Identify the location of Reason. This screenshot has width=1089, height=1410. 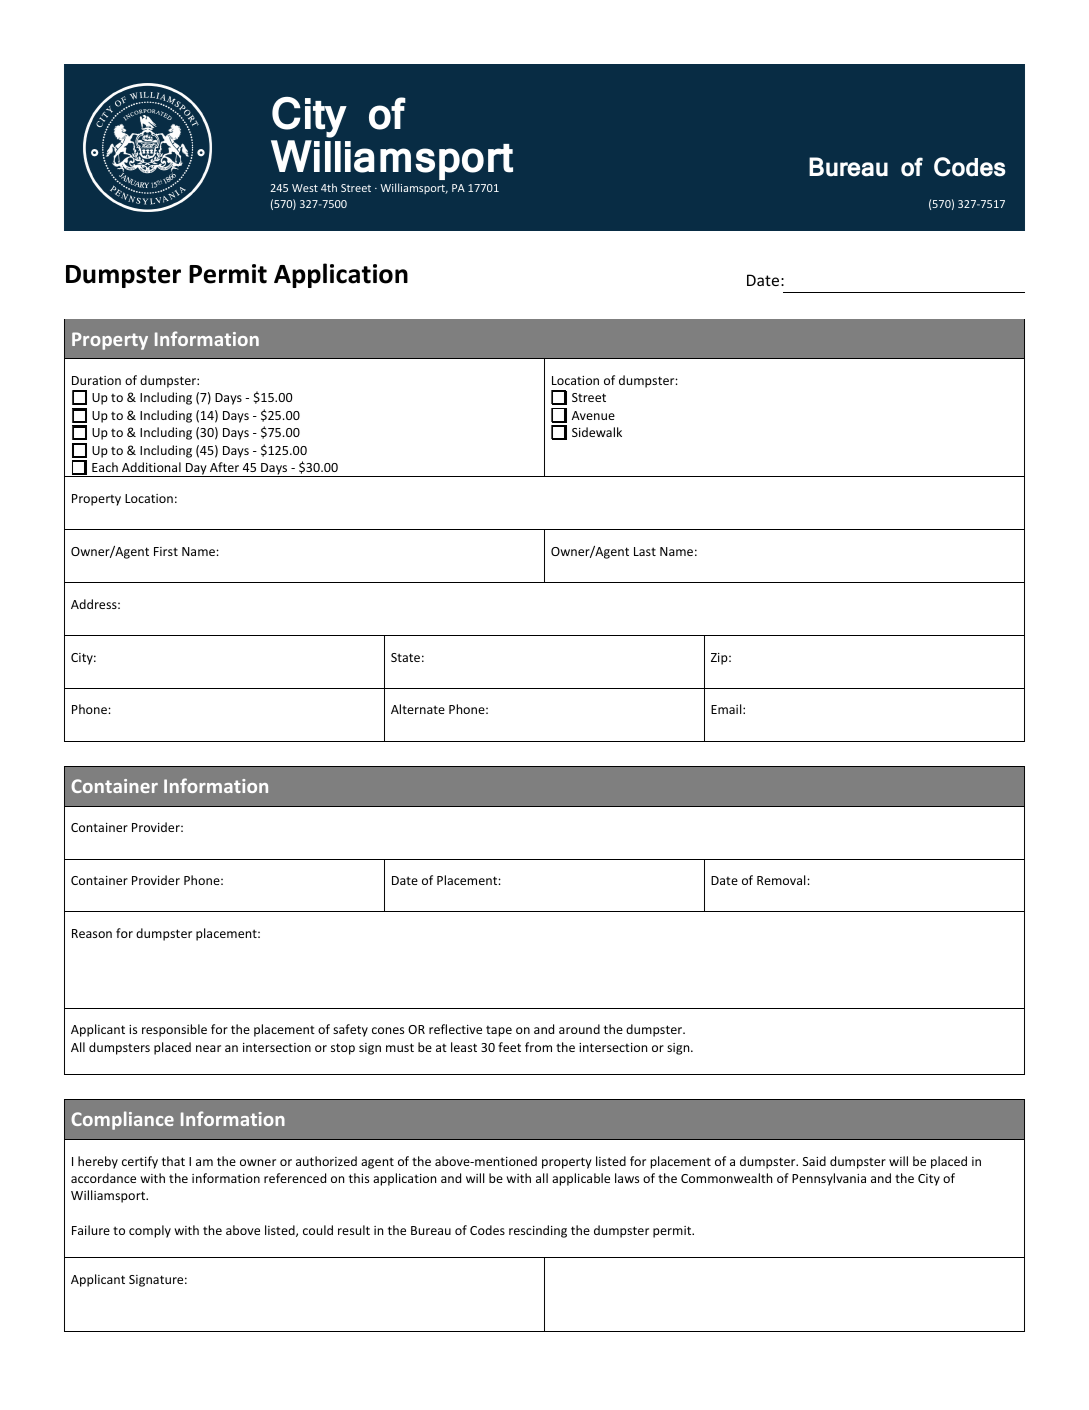
(92, 933).
